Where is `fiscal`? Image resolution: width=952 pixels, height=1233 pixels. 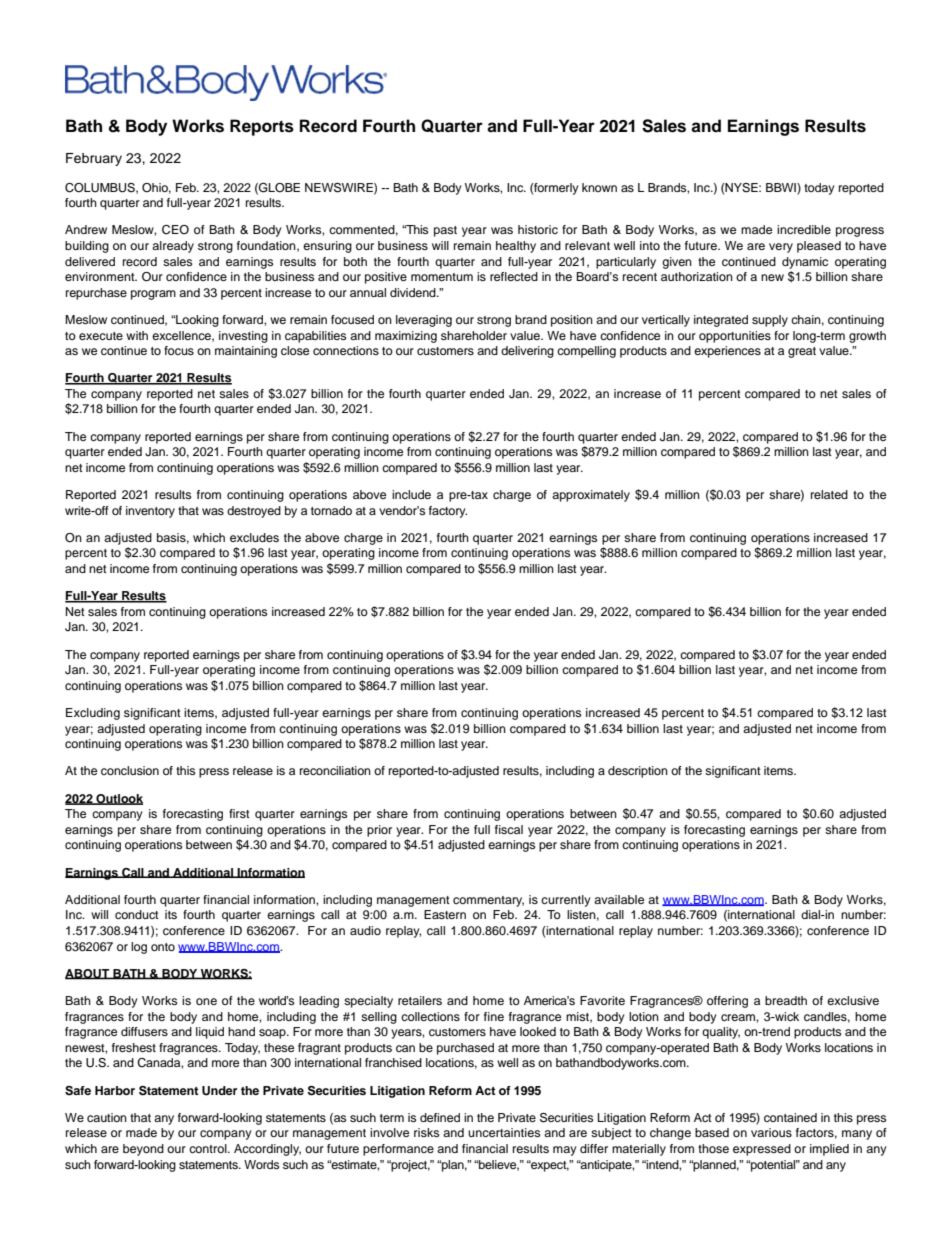
fiscal is located at coordinates (509, 829).
